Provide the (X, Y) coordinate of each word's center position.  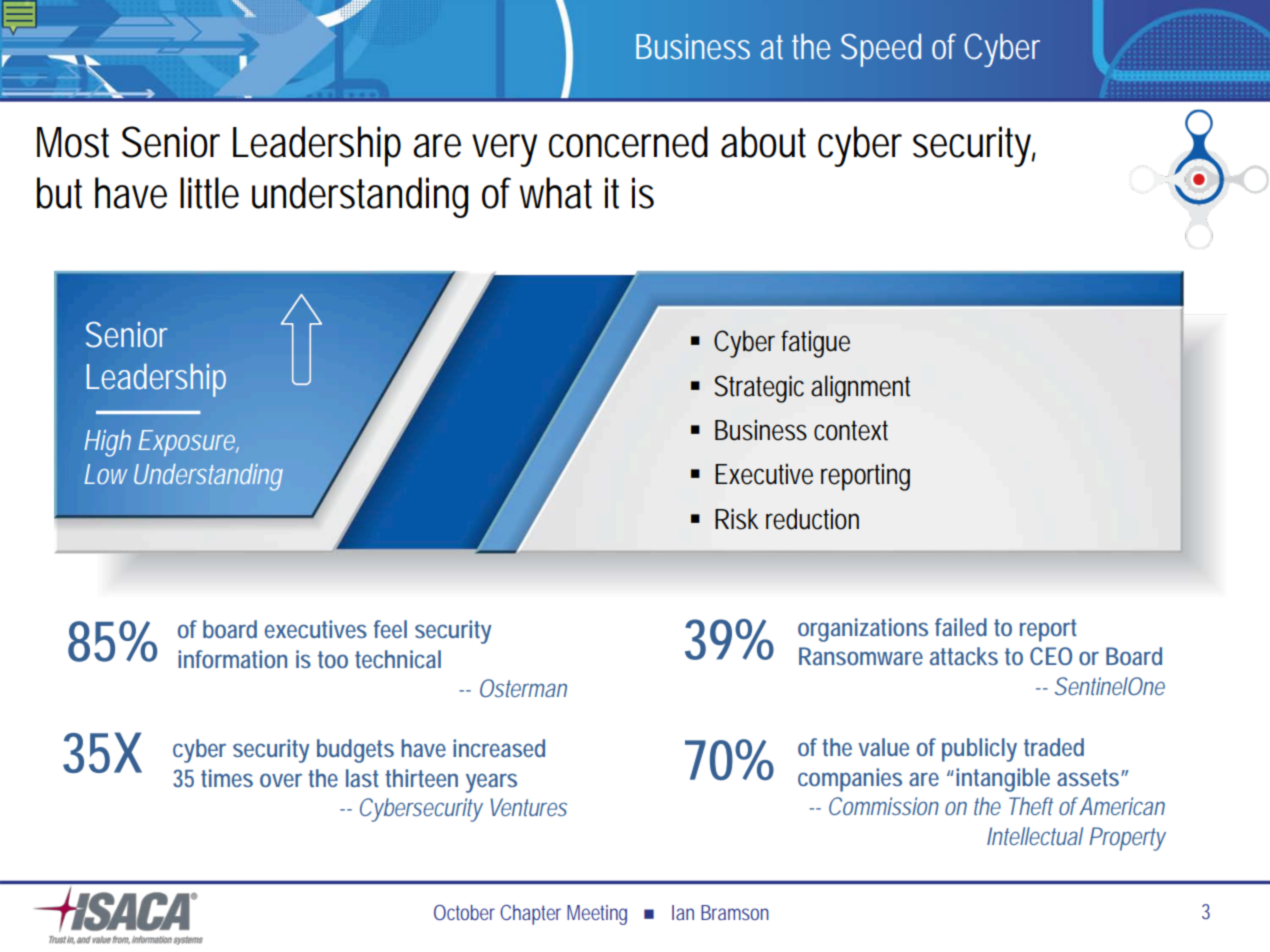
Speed (881, 50)
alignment (860, 389)
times (227, 778)
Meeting (597, 915)
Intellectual (1035, 836)
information (232, 659)
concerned (628, 142)
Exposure (189, 443)
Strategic (759, 389)
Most (73, 142)
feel (390, 629)
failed (961, 627)
